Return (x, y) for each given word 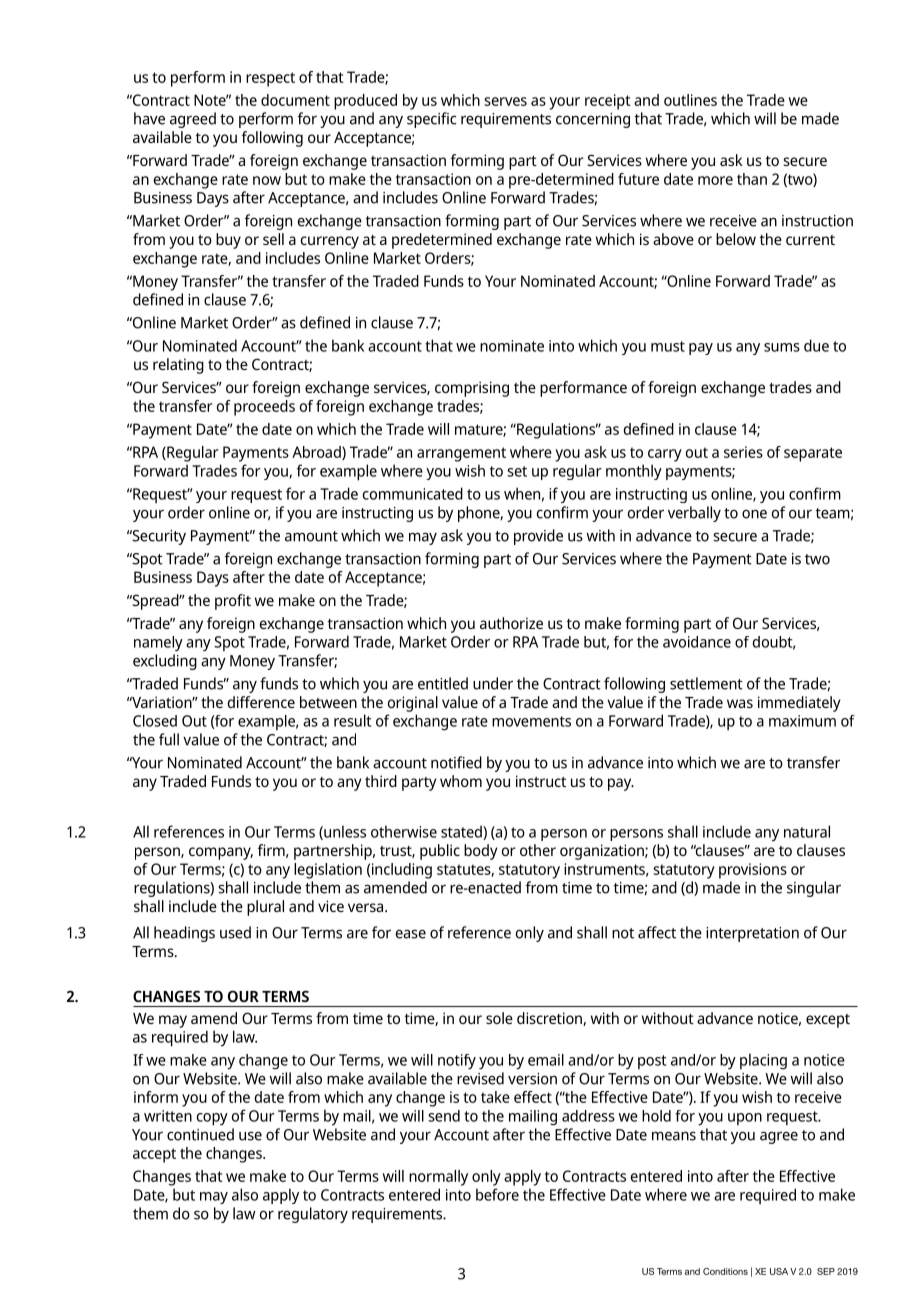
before (497, 1194)
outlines (690, 100)
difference (261, 702)
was (740, 703)
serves (505, 101)
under (493, 683)
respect (270, 79)
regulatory (313, 1215)
